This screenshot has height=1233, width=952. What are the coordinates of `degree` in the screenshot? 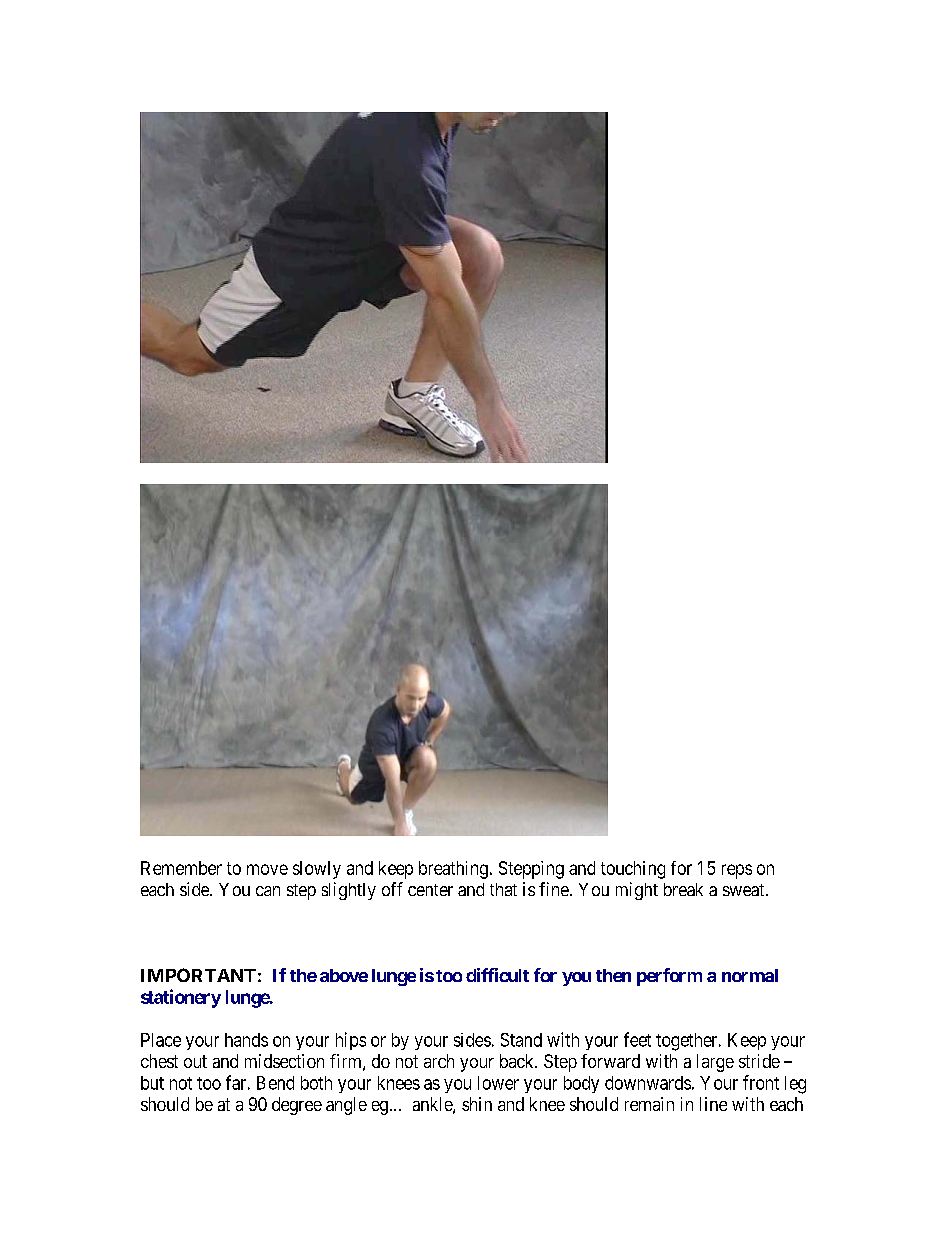 It's located at (297, 1106).
